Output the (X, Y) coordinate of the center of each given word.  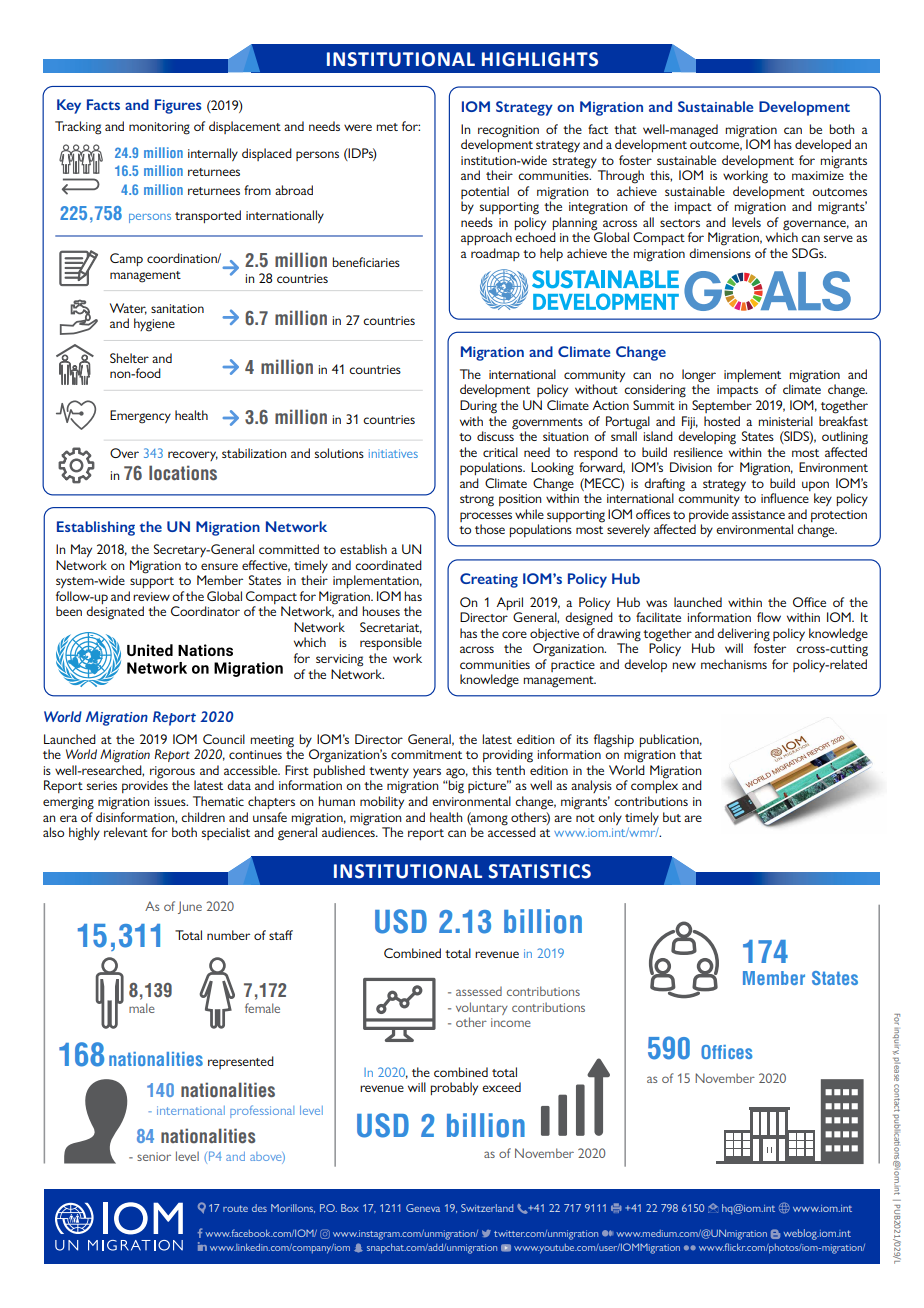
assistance (758, 514)
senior (154, 1156)
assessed (479, 991)
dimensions (720, 253)
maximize (818, 175)
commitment (426, 754)
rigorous (173, 773)
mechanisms (734, 664)
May (81, 550)
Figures (178, 106)
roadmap (495, 254)
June (190, 907)
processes (486, 517)
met (387, 127)
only (610, 818)
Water (128, 309)
